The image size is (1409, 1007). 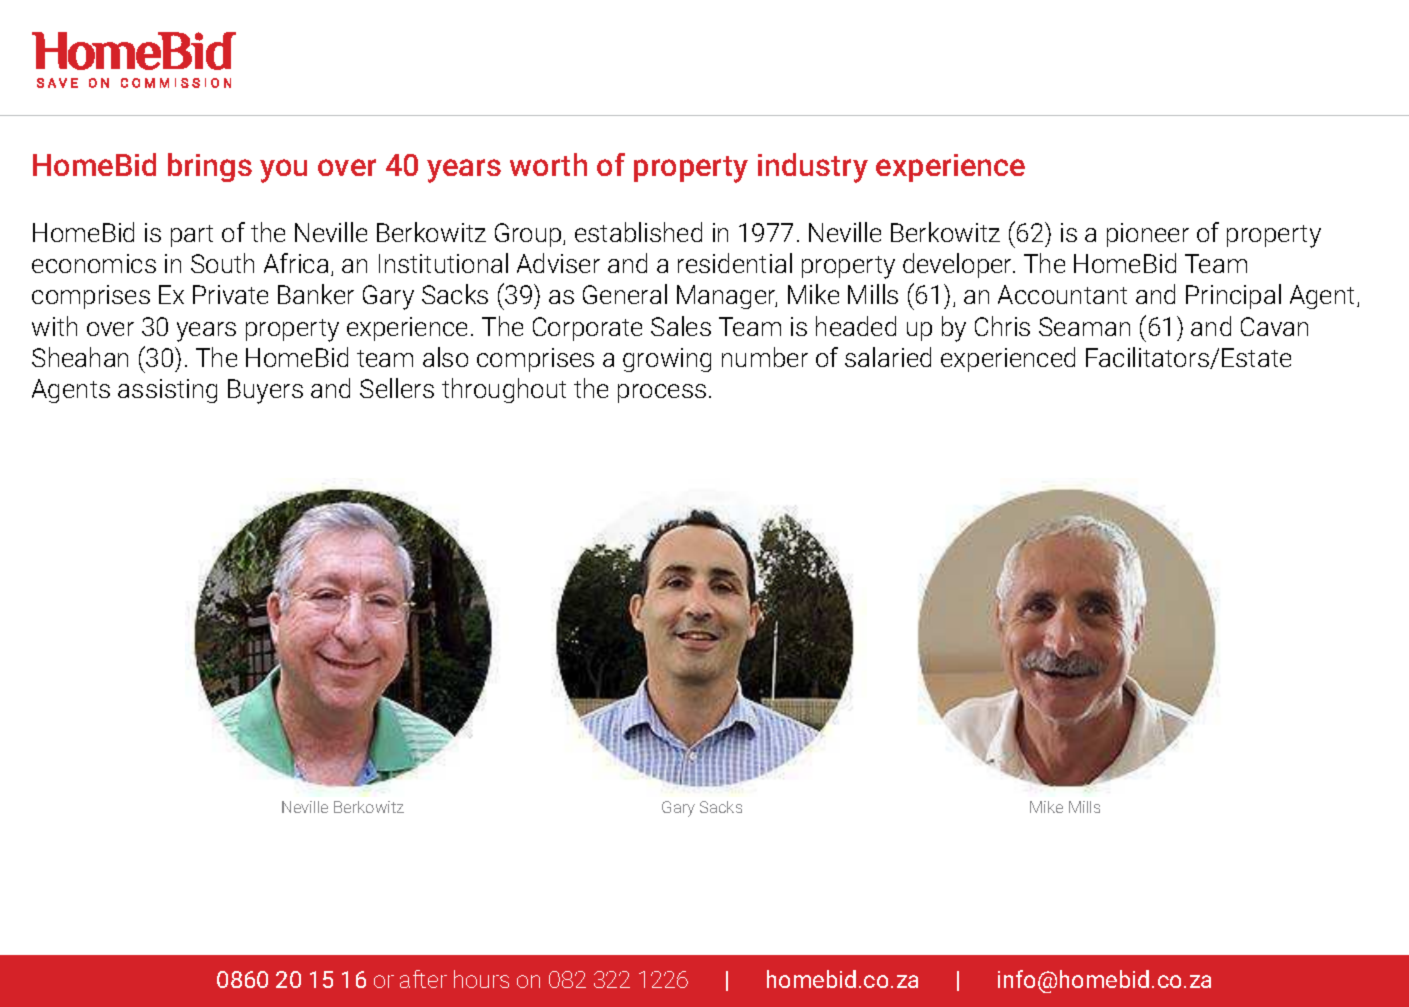 What do you see at coordinates (662, 393) in the page?
I see `process` at bounding box center [662, 393].
